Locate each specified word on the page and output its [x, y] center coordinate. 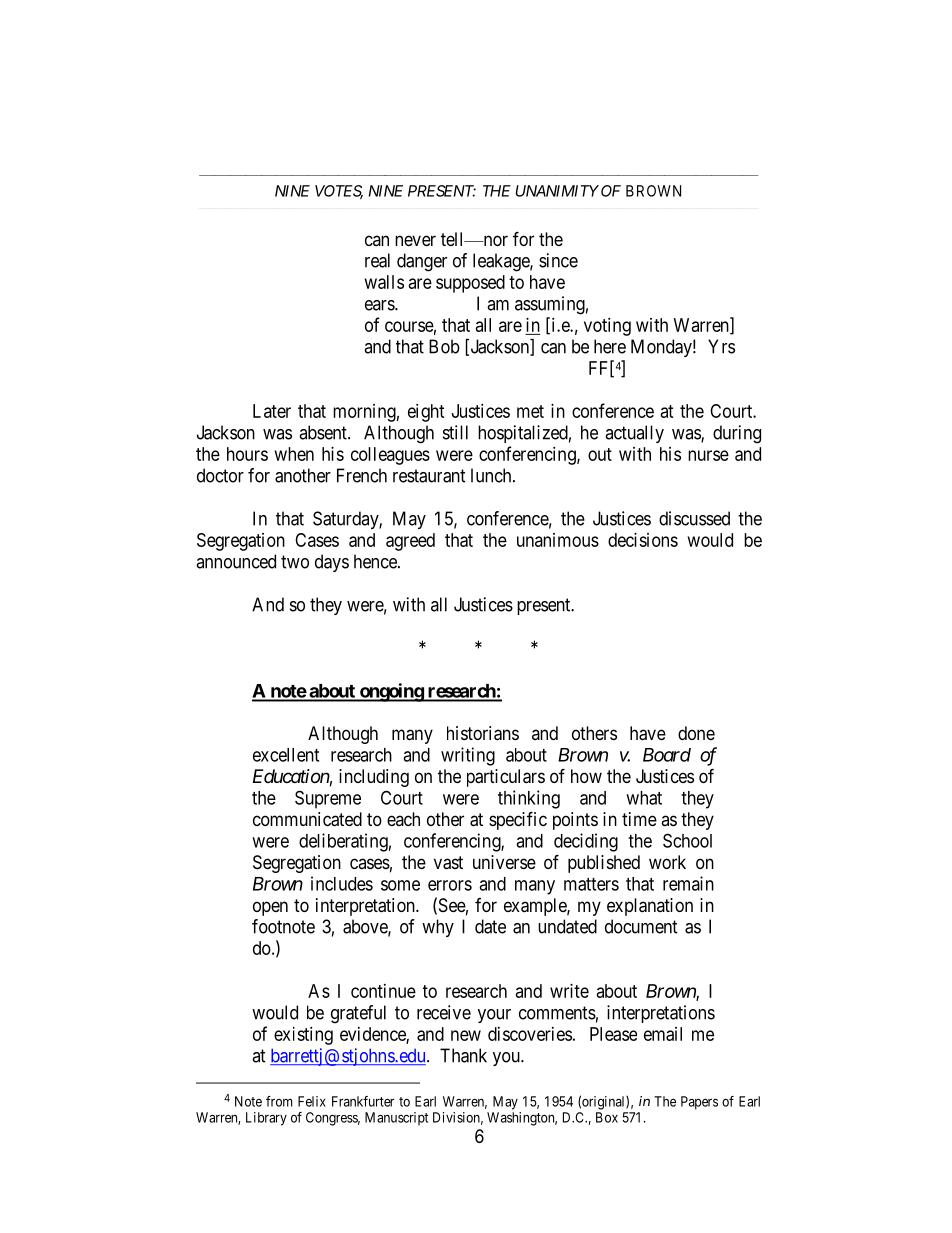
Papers [699, 1103]
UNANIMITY [557, 191]
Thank [463, 1055]
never [415, 240]
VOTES [339, 192]
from [279, 1101]
